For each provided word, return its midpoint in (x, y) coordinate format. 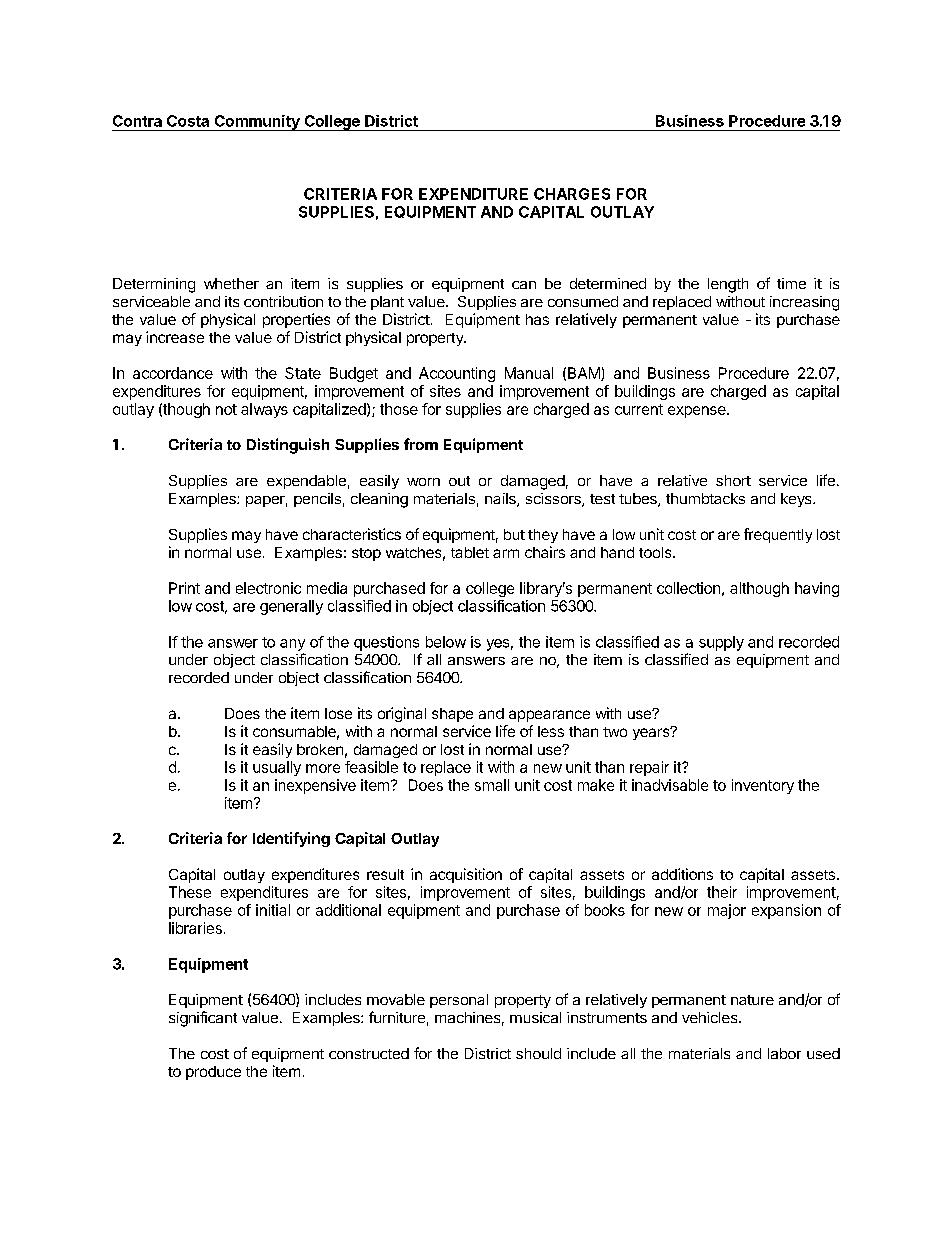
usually (277, 768)
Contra (137, 121)
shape (452, 715)
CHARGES (572, 194)
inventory (763, 786)
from (421, 444)
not (226, 409)
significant (203, 1019)
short (733, 480)
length (728, 285)
